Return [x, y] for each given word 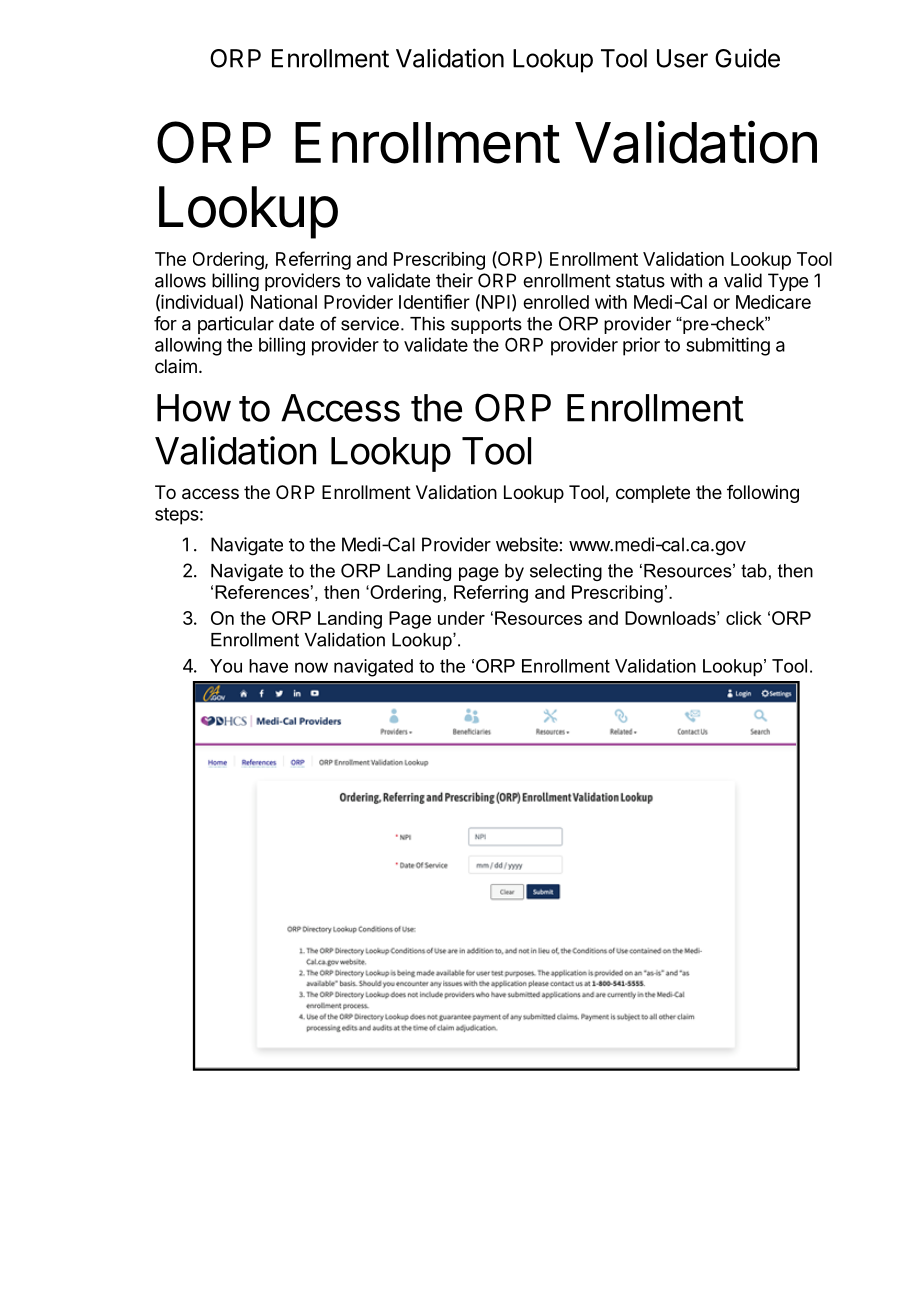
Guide [747, 58]
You [226, 666]
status [640, 281]
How [194, 408]
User [682, 58]
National [284, 302]
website [527, 544]
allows [180, 280]
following [763, 494]
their [454, 280]
